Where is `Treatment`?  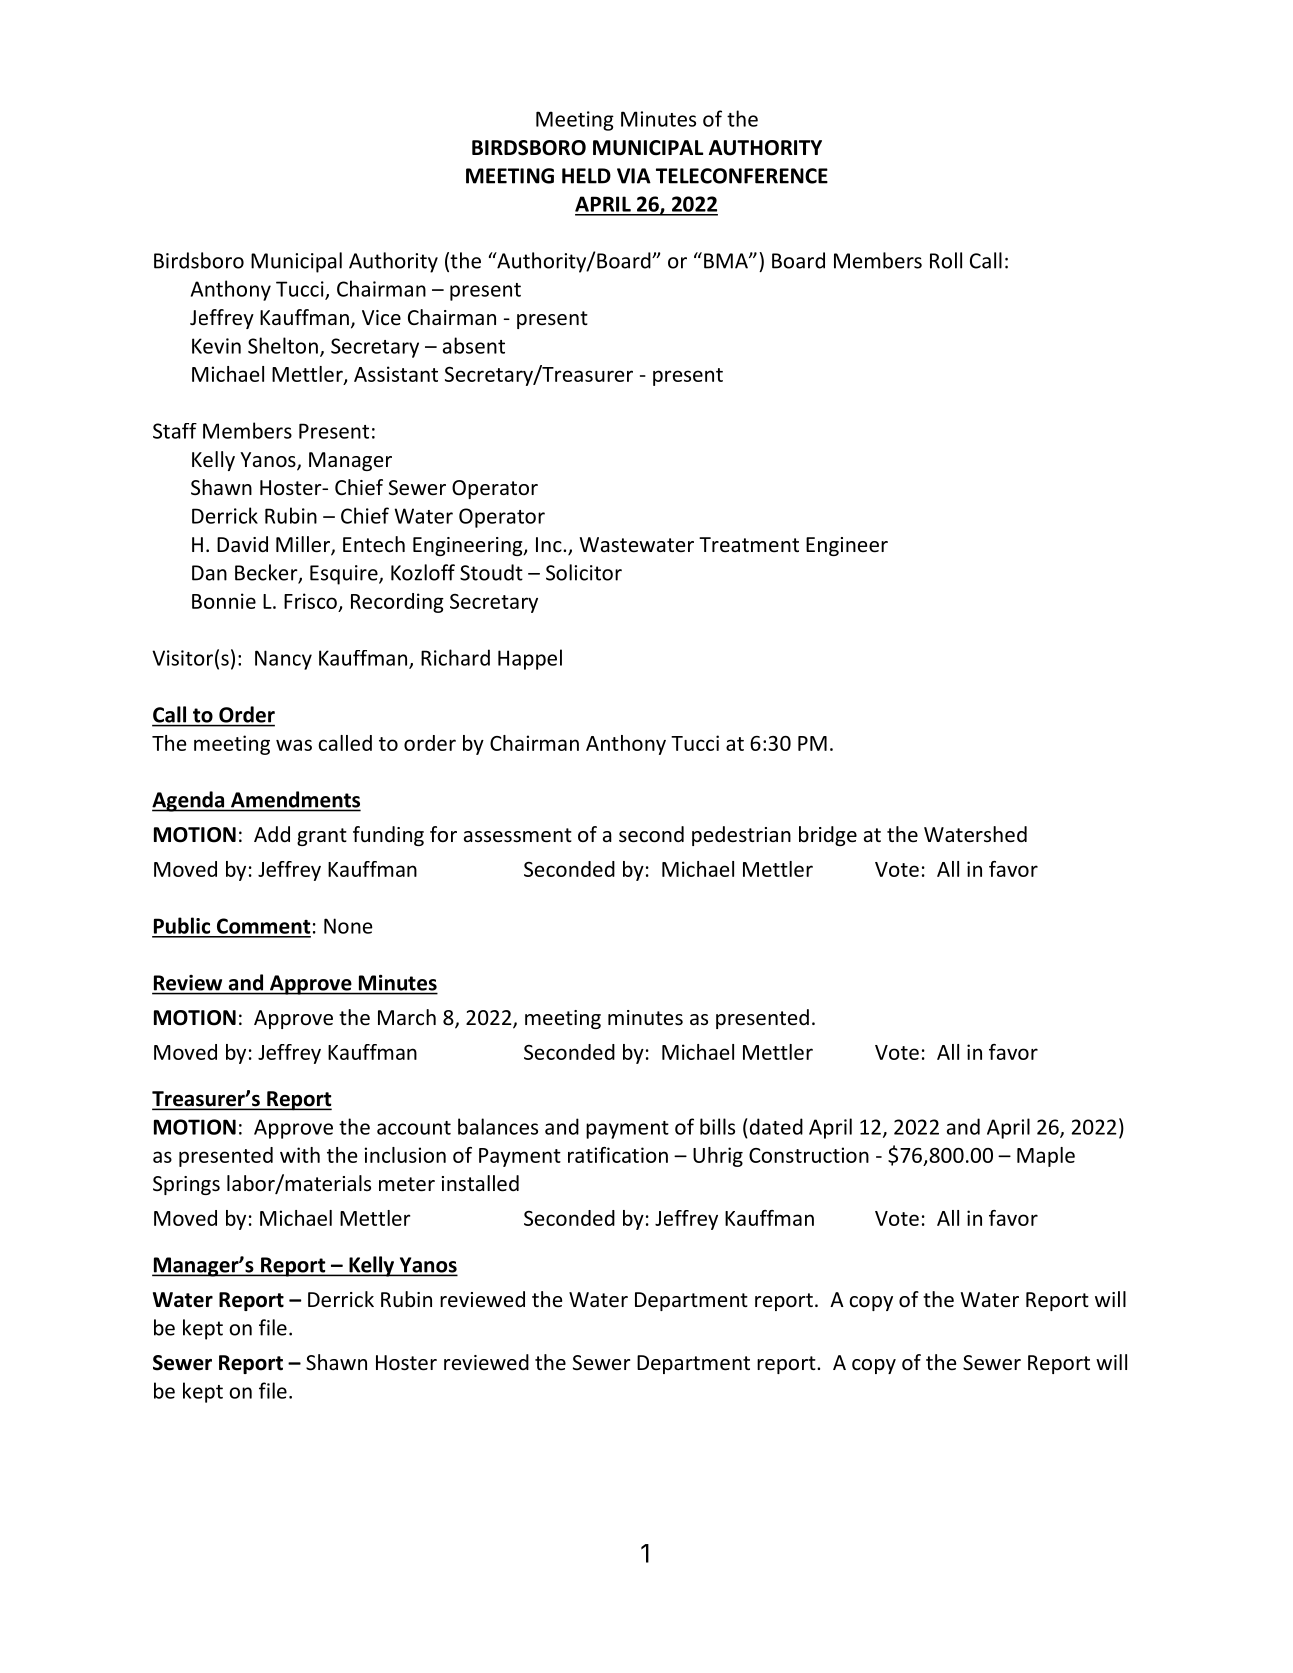 Treatment is located at coordinates (749, 545).
